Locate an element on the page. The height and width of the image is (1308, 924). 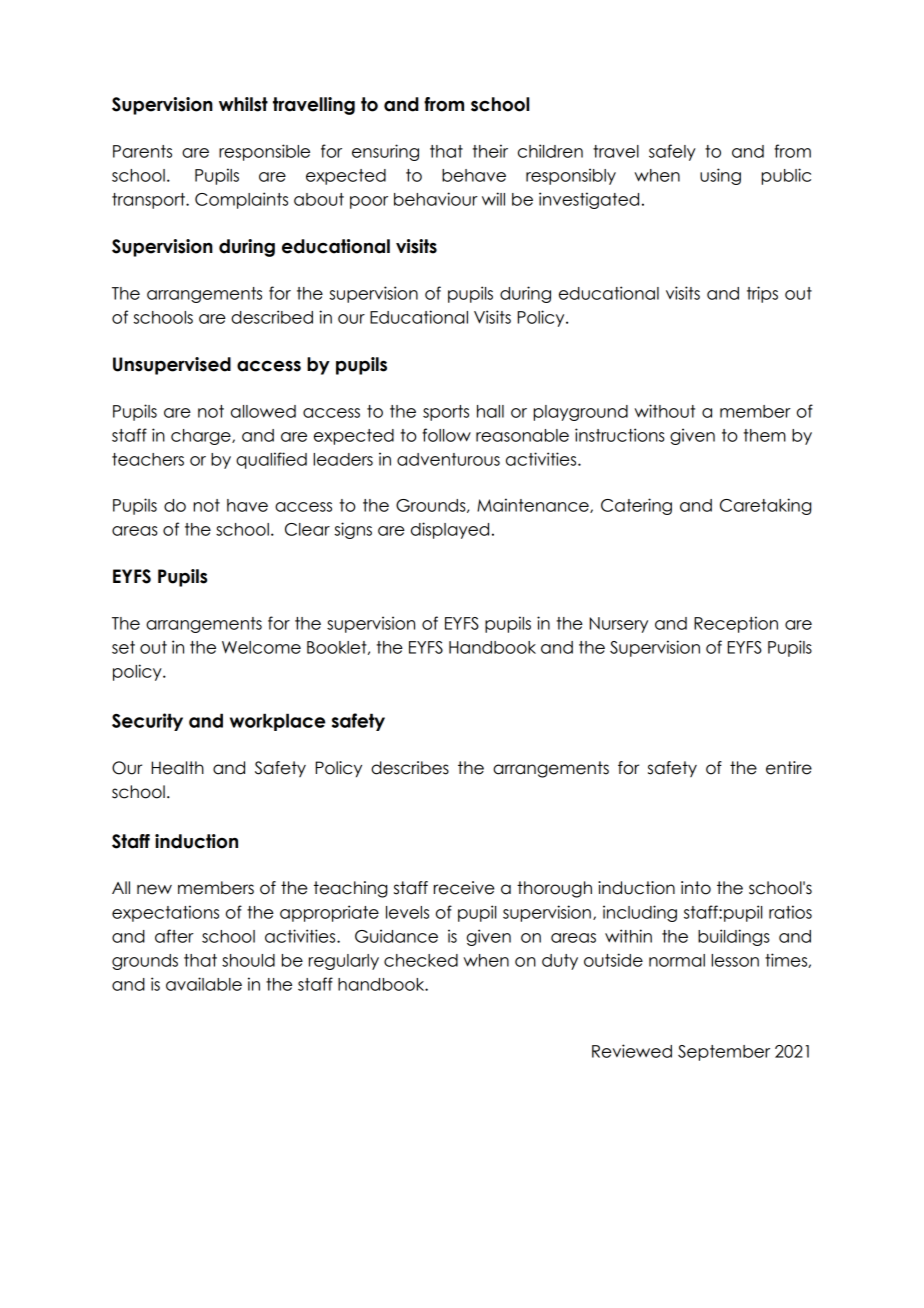
Welcome is located at coordinates (261, 647).
